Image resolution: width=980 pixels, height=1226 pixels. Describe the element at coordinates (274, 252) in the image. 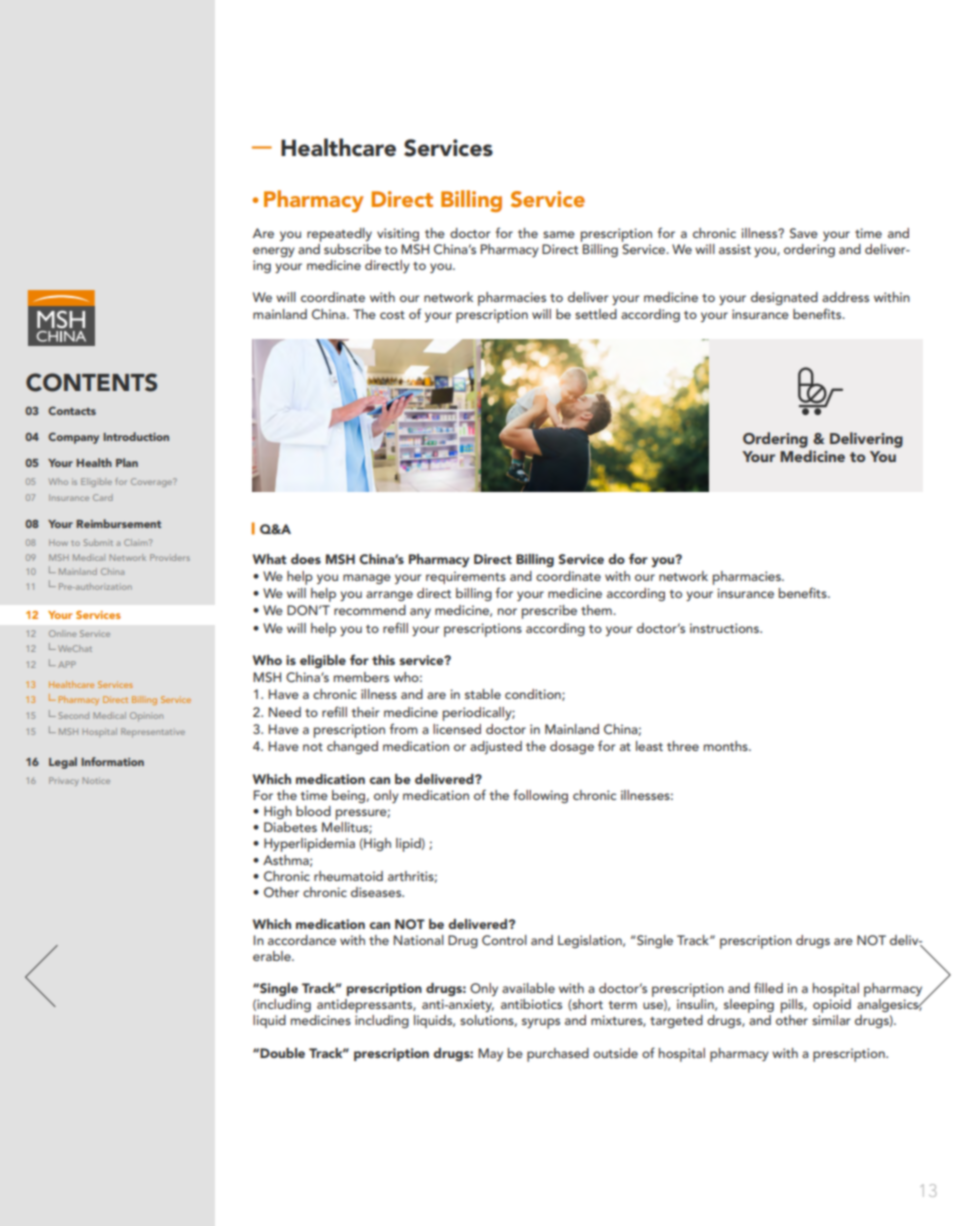

I see `energy` at that location.
